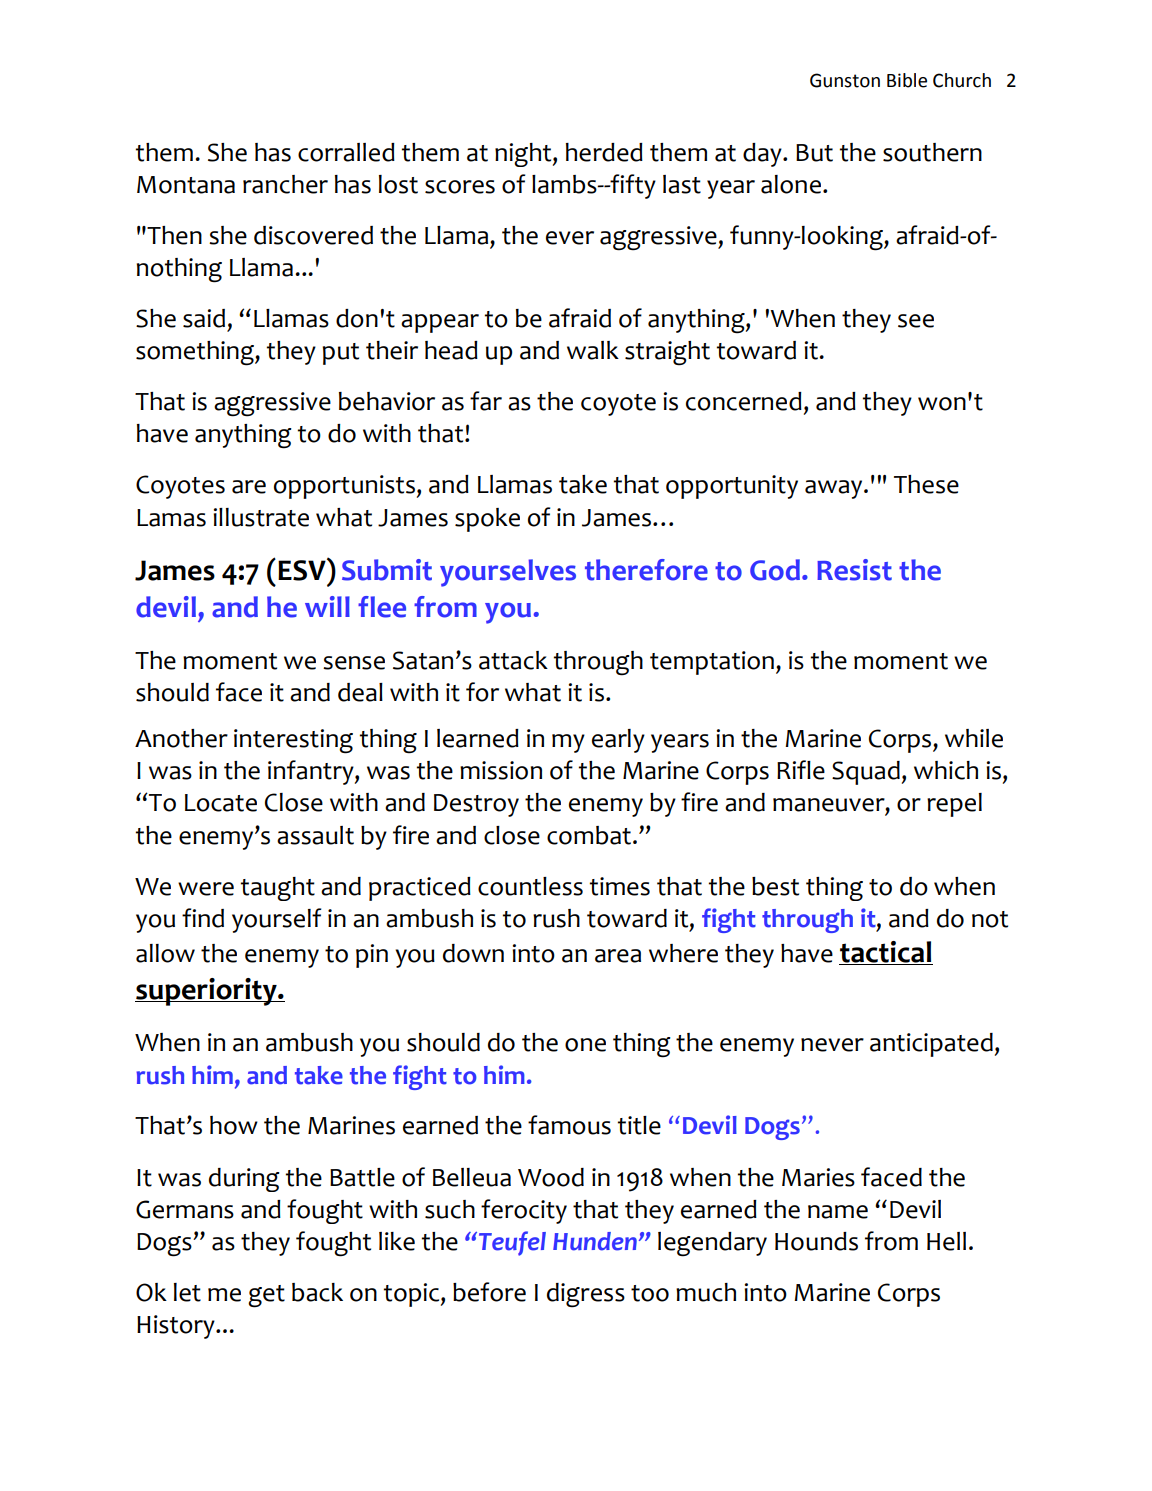  Describe the element at coordinates (926, 484) in the screenshot. I see `These` at that location.
